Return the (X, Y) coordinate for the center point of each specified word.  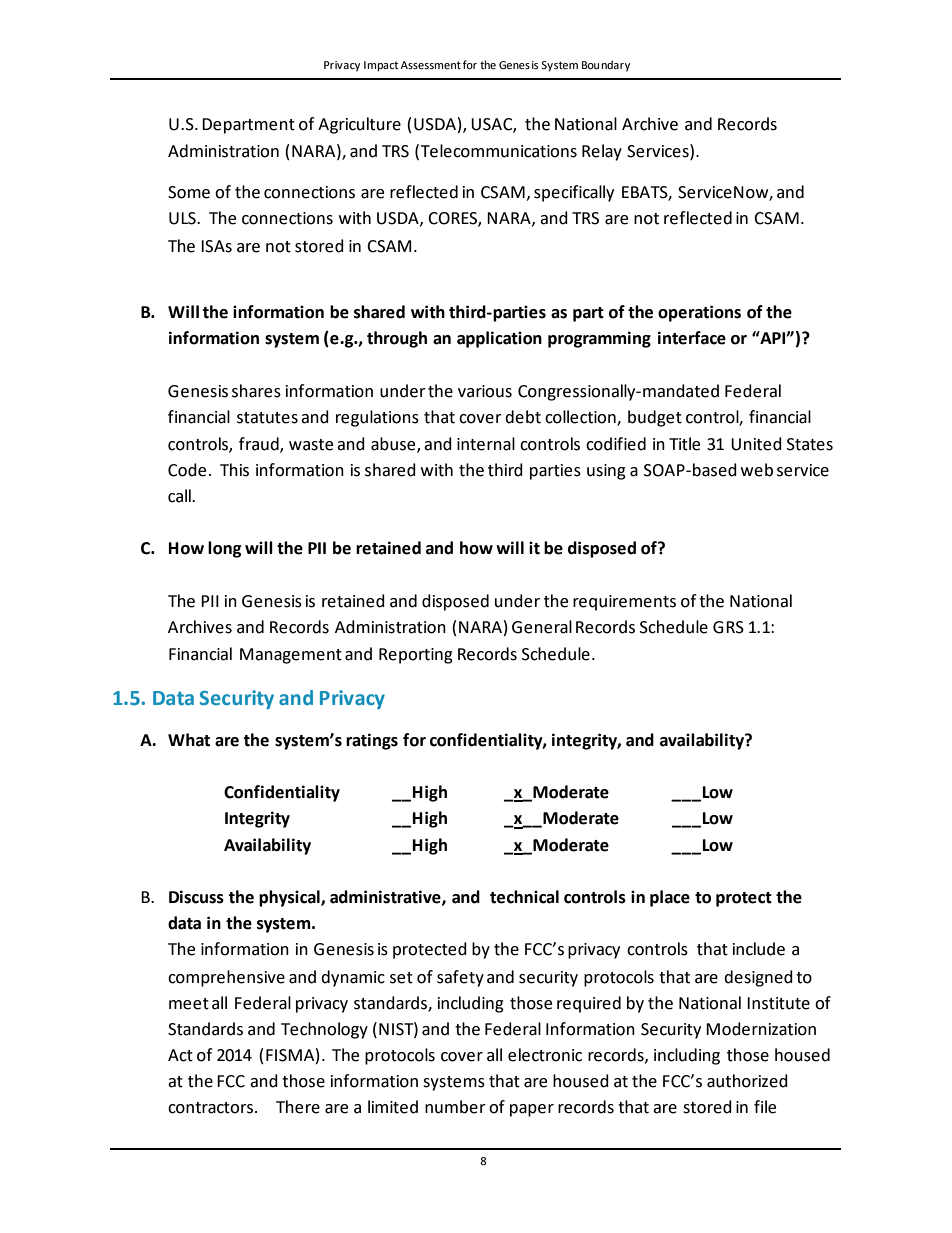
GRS (728, 627)
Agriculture (359, 125)
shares (256, 391)
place (670, 898)
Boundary (606, 66)
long (225, 549)
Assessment (431, 65)
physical (290, 898)
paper (532, 1110)
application (499, 339)
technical (524, 897)
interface (692, 338)
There (298, 1107)
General (542, 627)
